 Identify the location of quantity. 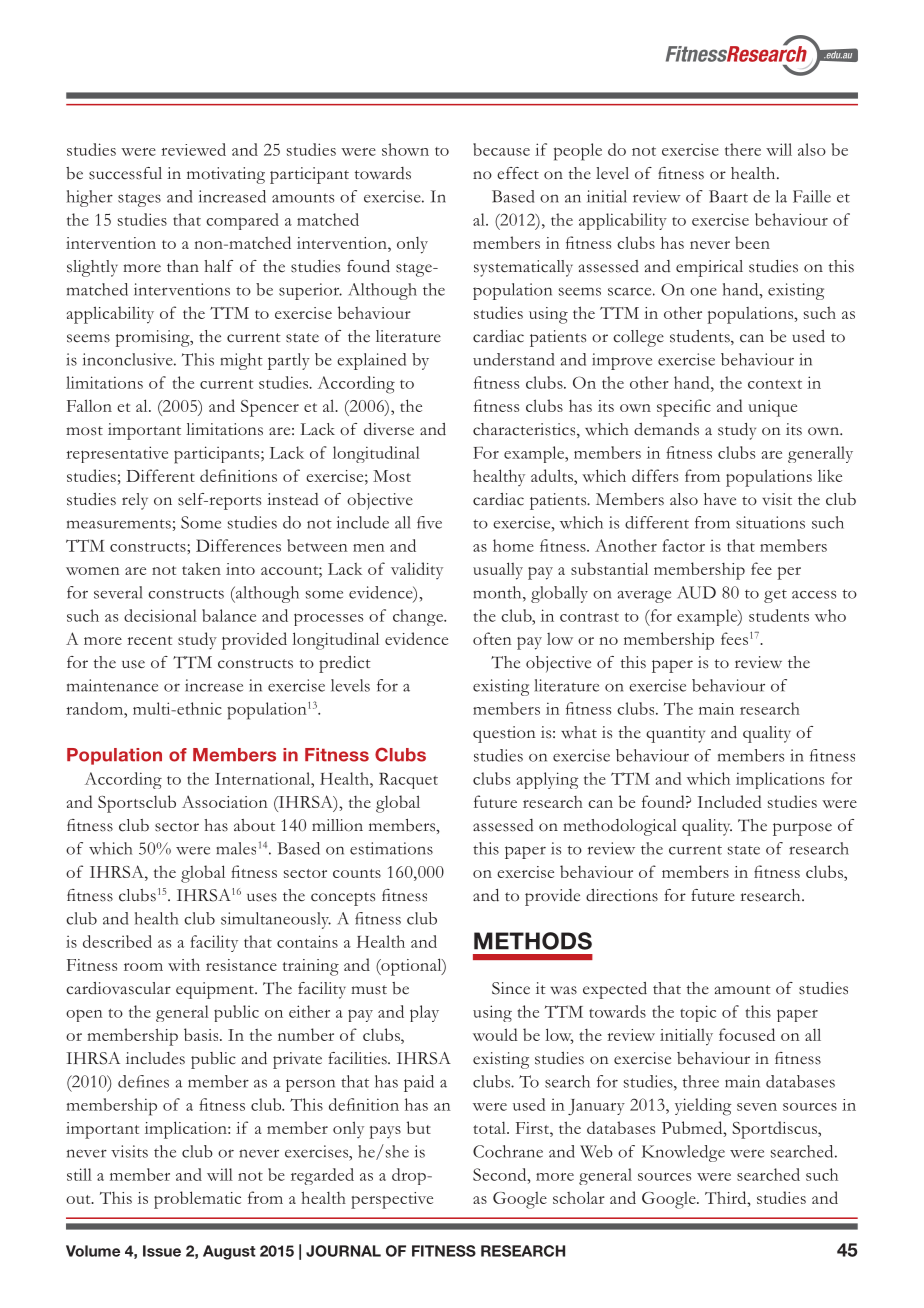
(675, 734).
